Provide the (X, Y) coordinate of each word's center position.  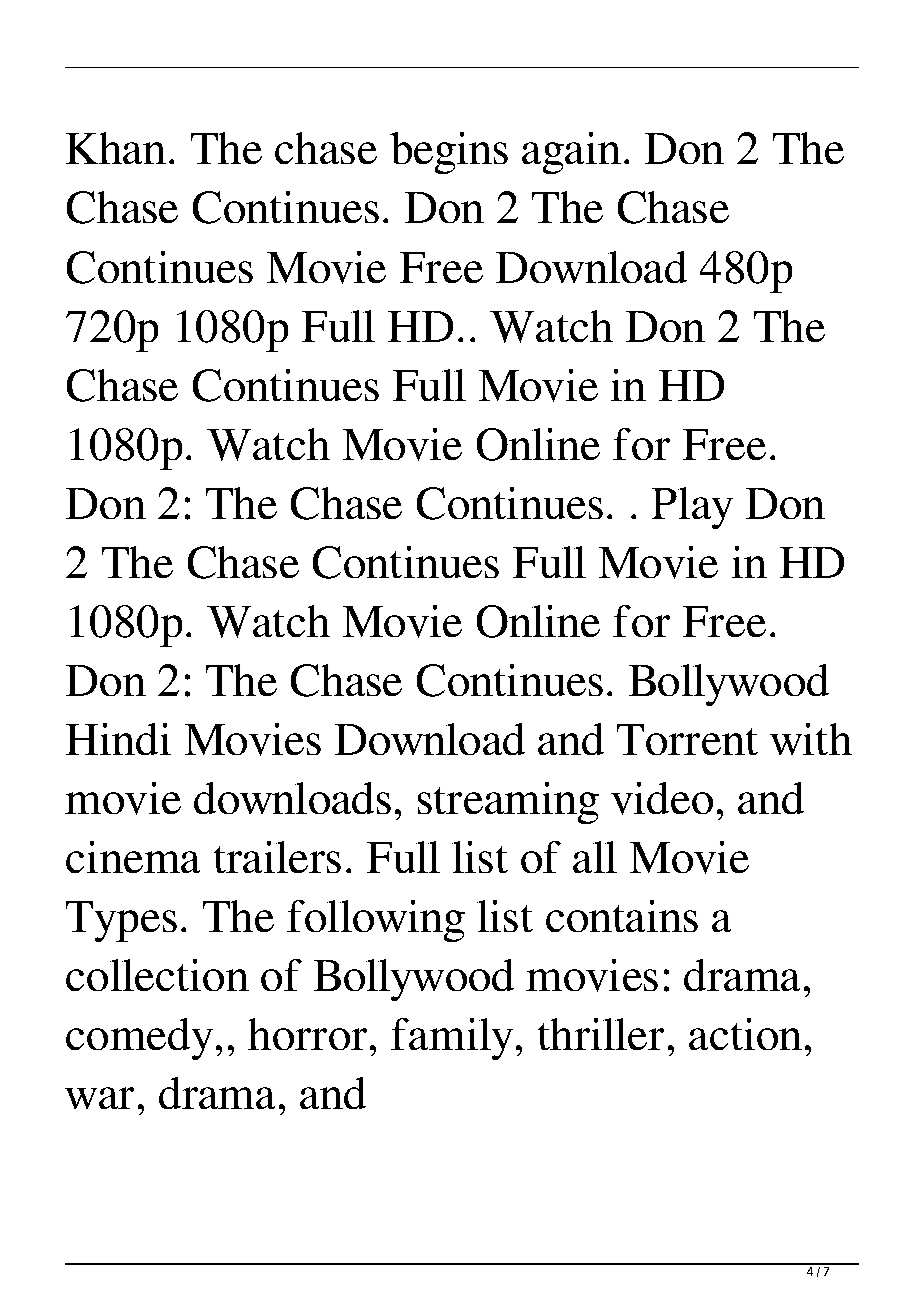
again (571, 153)
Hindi (118, 739)
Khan (116, 148)
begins (449, 153)
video (662, 798)
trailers (277, 857)
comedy (139, 1039)
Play (692, 508)
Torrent (687, 739)
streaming (508, 803)
